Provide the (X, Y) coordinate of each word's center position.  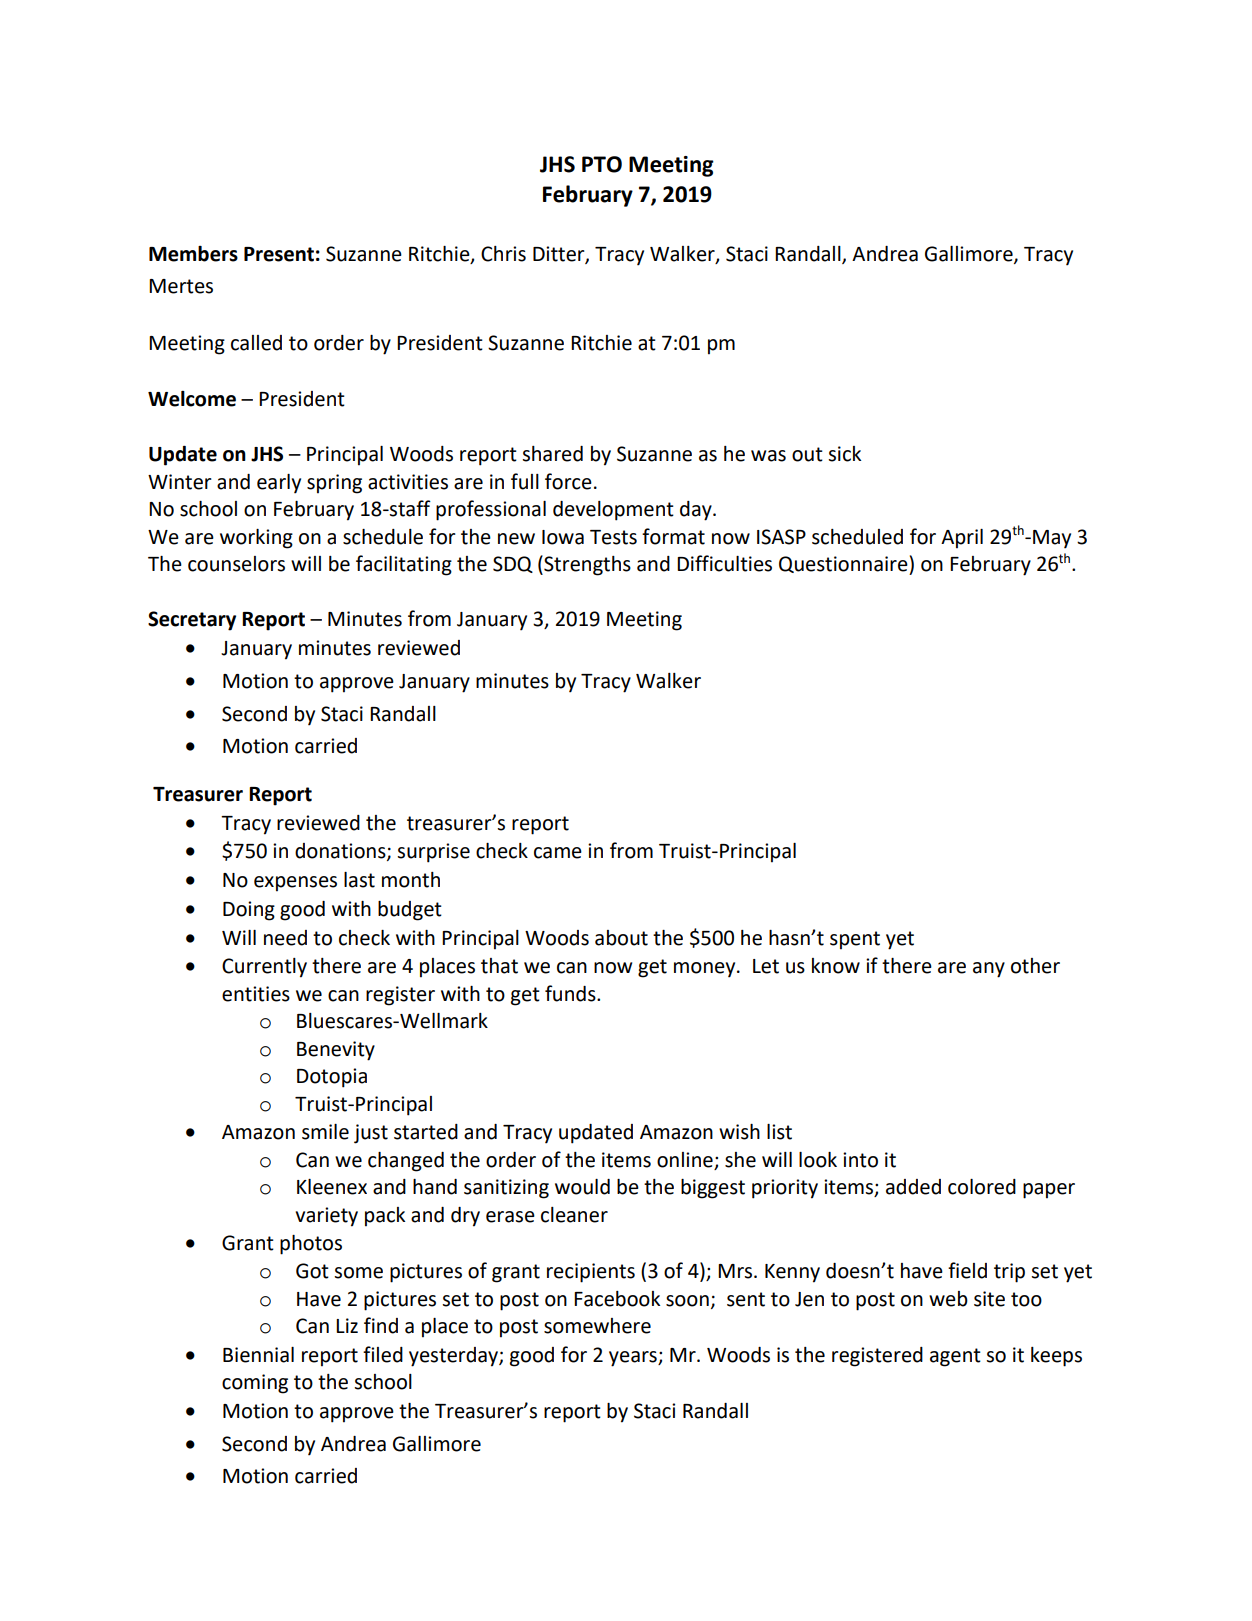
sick (844, 454)
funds (571, 993)
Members (193, 254)
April (962, 539)
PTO (602, 164)
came (558, 853)
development (613, 511)
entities (256, 994)
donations (341, 852)
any (989, 970)
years (634, 1359)
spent (855, 940)
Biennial (258, 1355)
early (279, 484)
